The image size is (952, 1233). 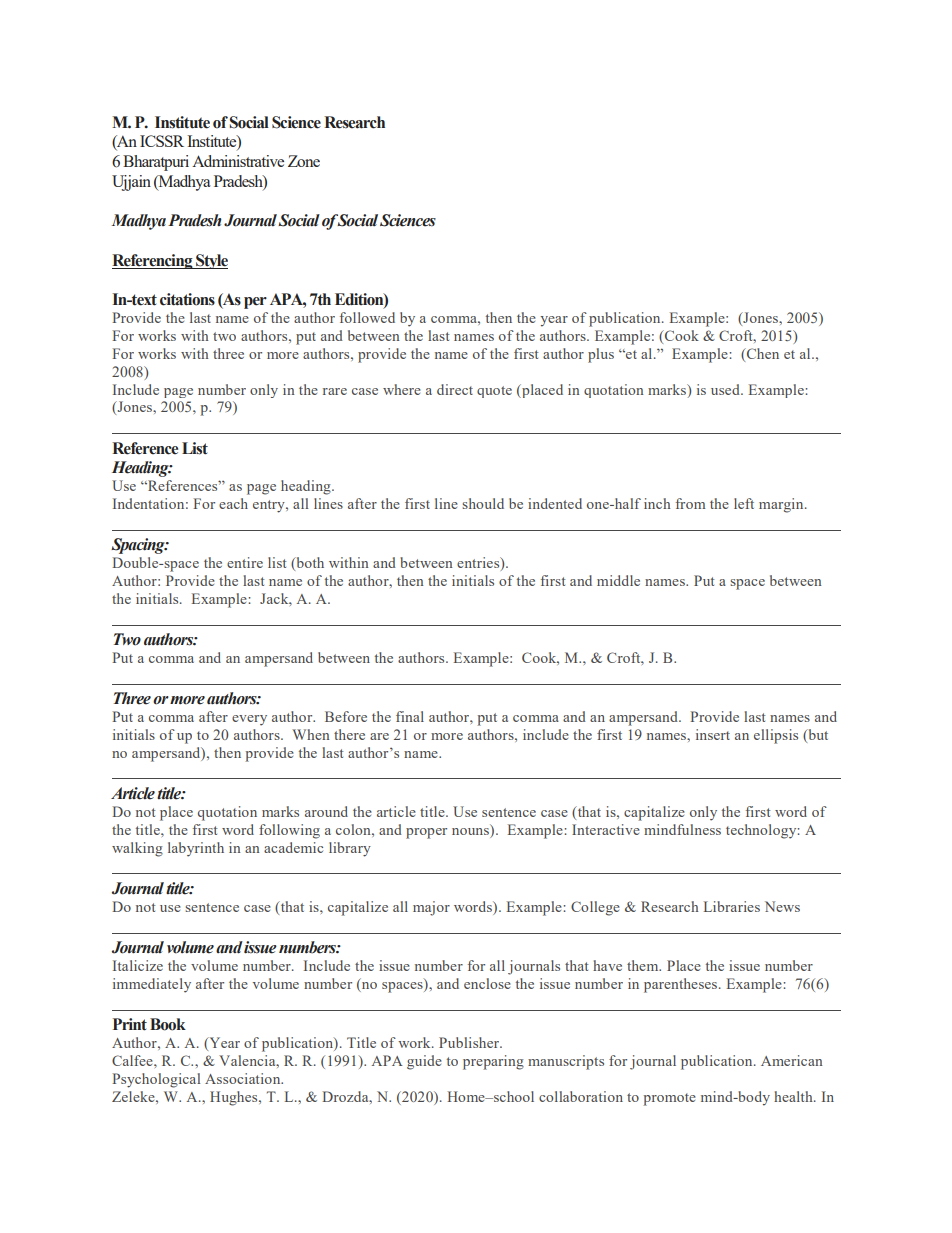 I want to click on Chen, so click(x=762, y=353).
